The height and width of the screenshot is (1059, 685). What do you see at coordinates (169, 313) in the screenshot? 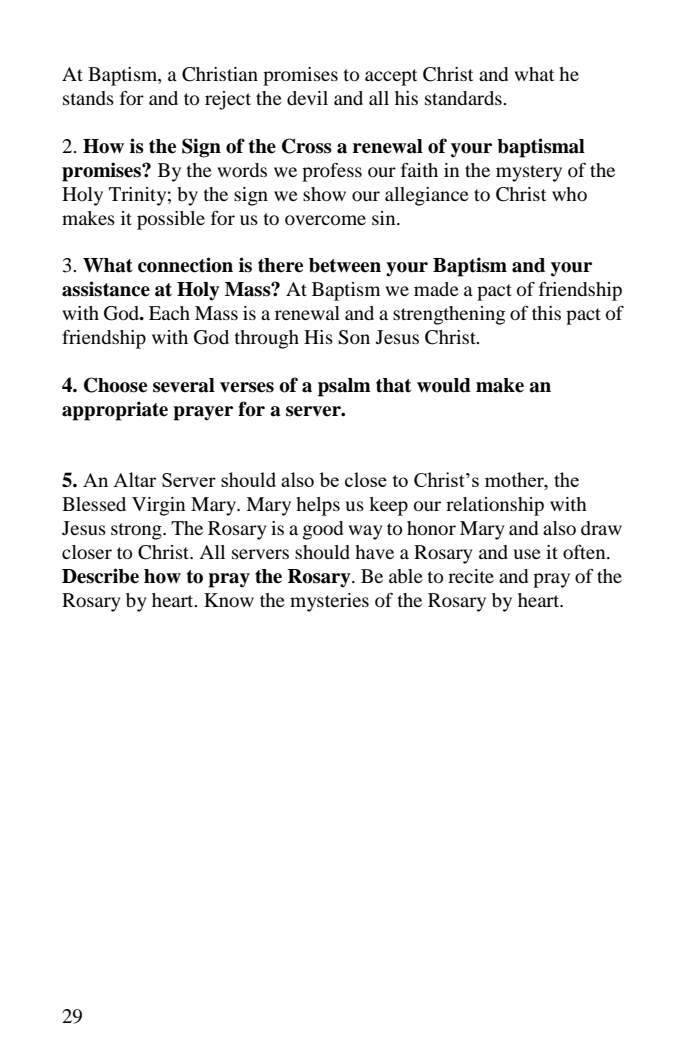
I see `Each` at bounding box center [169, 313].
